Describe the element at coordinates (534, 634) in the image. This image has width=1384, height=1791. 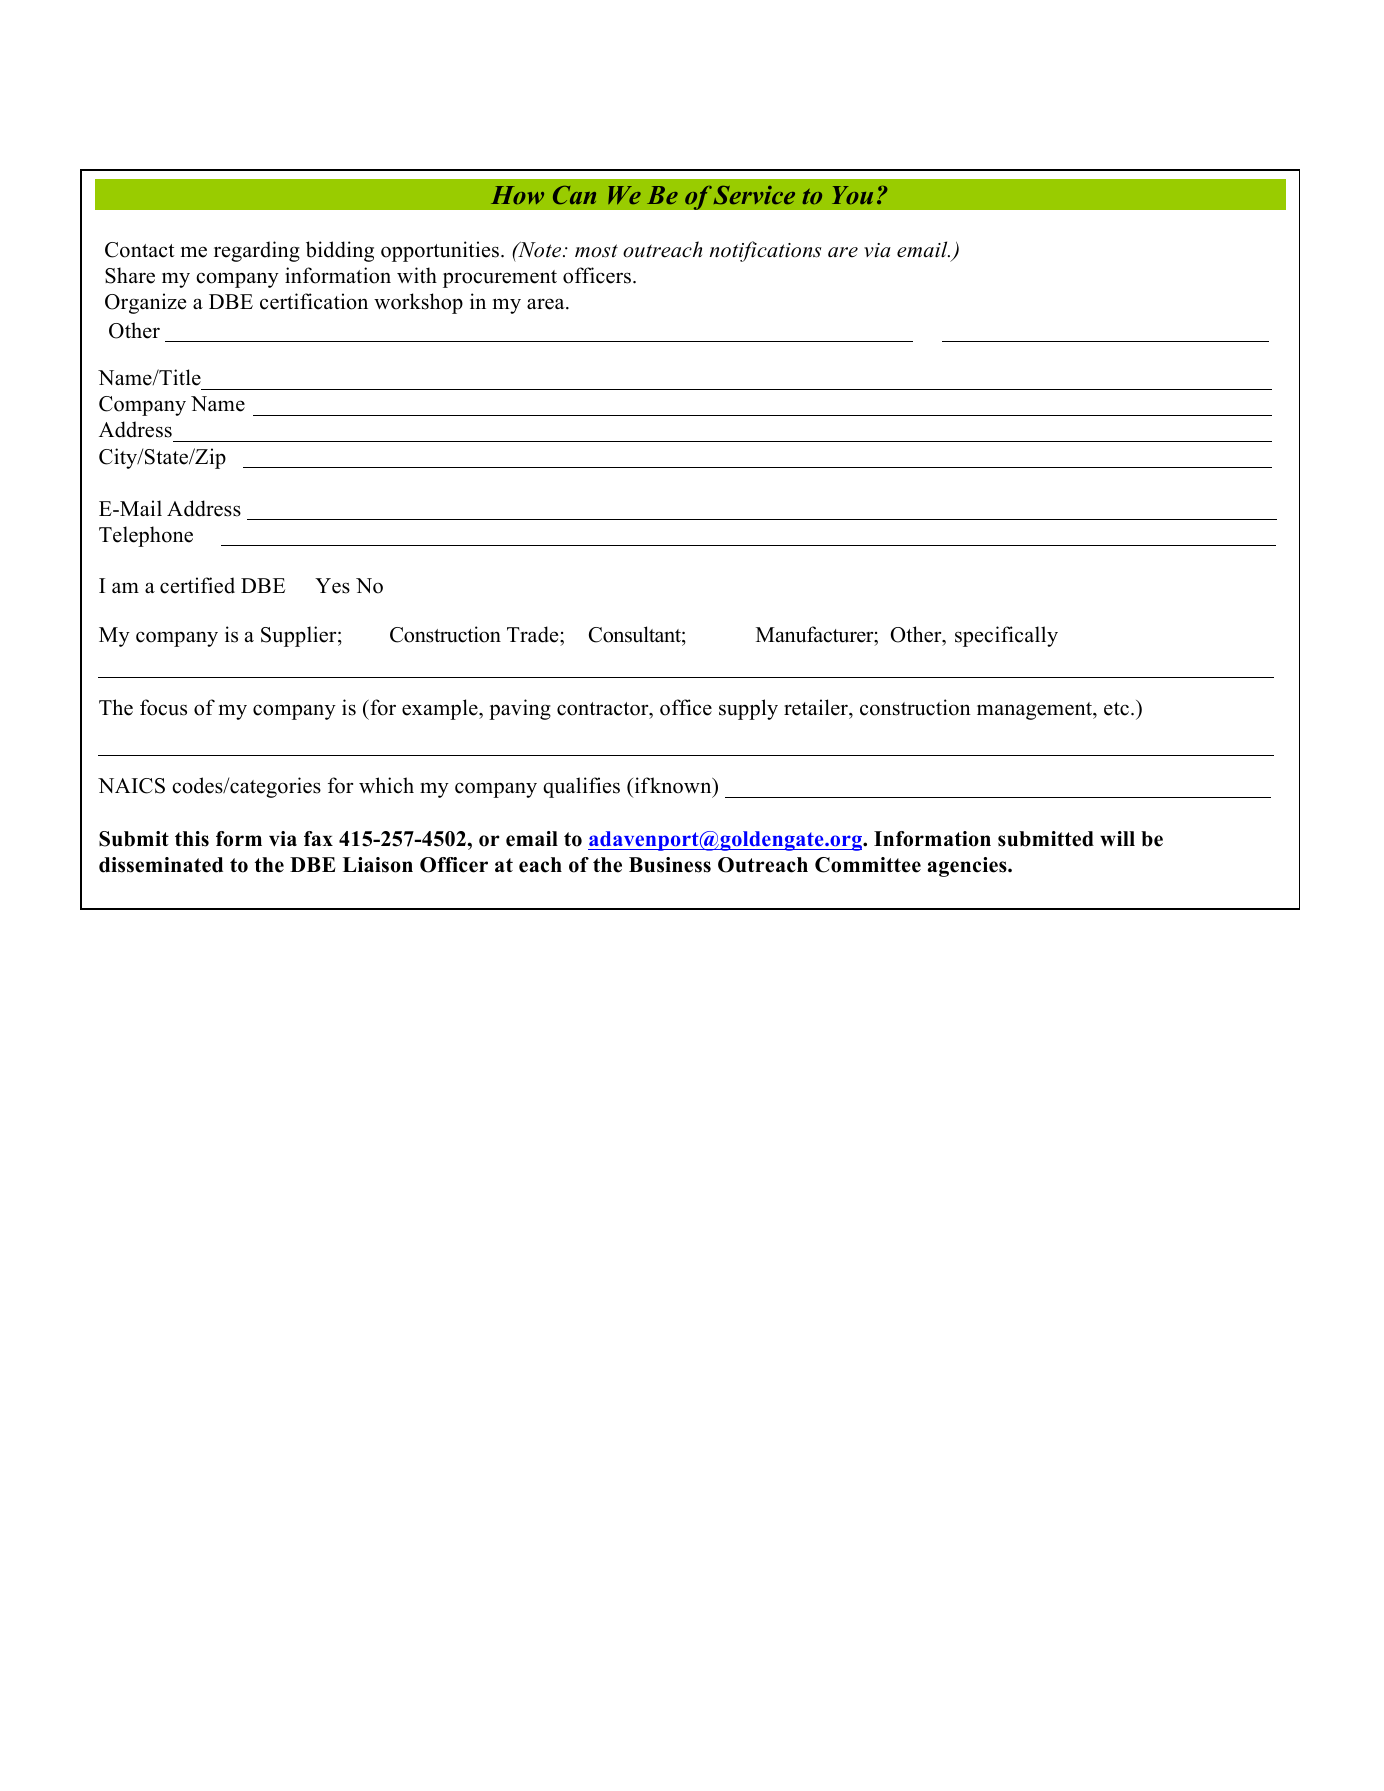
I see `Trade` at that location.
